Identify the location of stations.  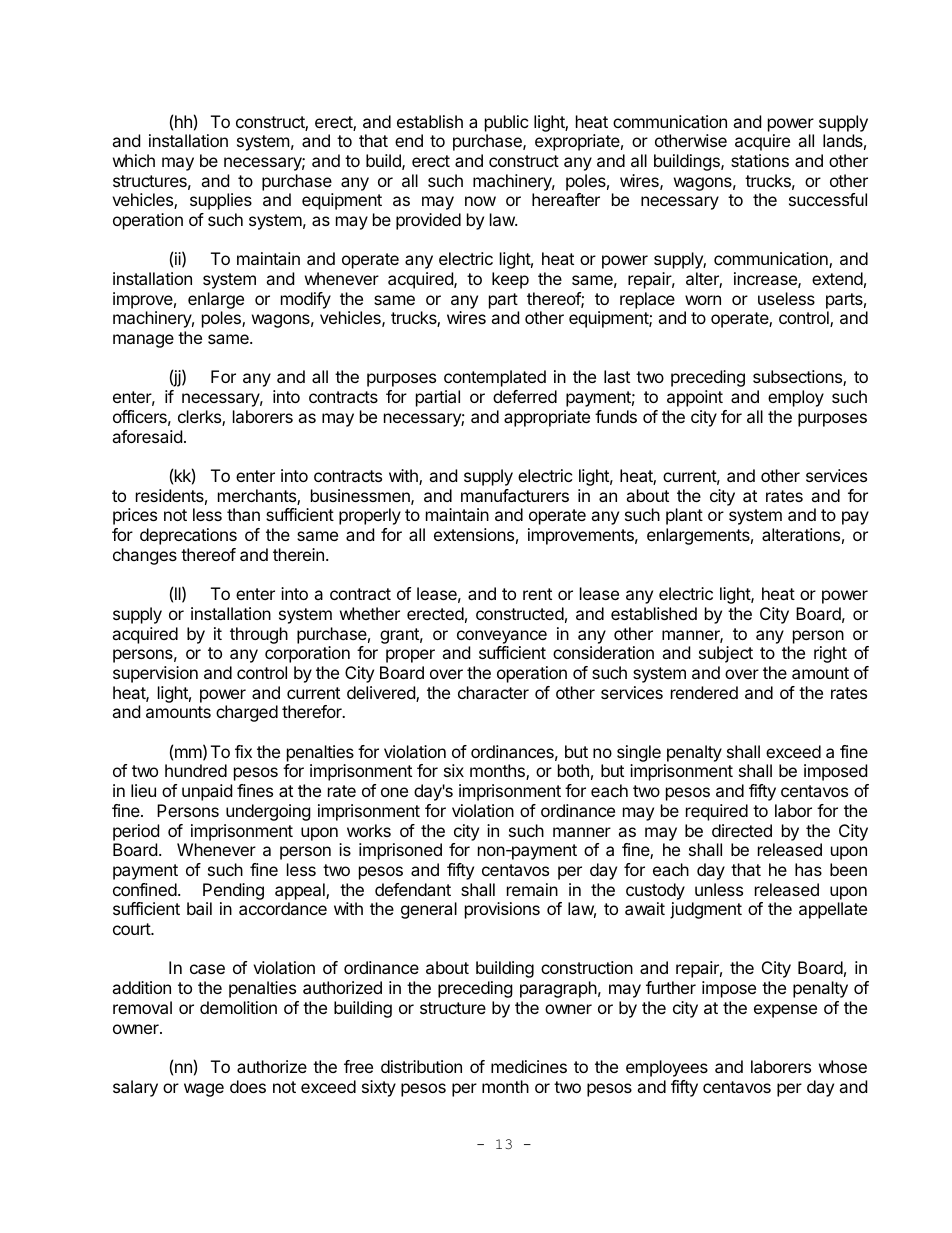
(760, 160).
